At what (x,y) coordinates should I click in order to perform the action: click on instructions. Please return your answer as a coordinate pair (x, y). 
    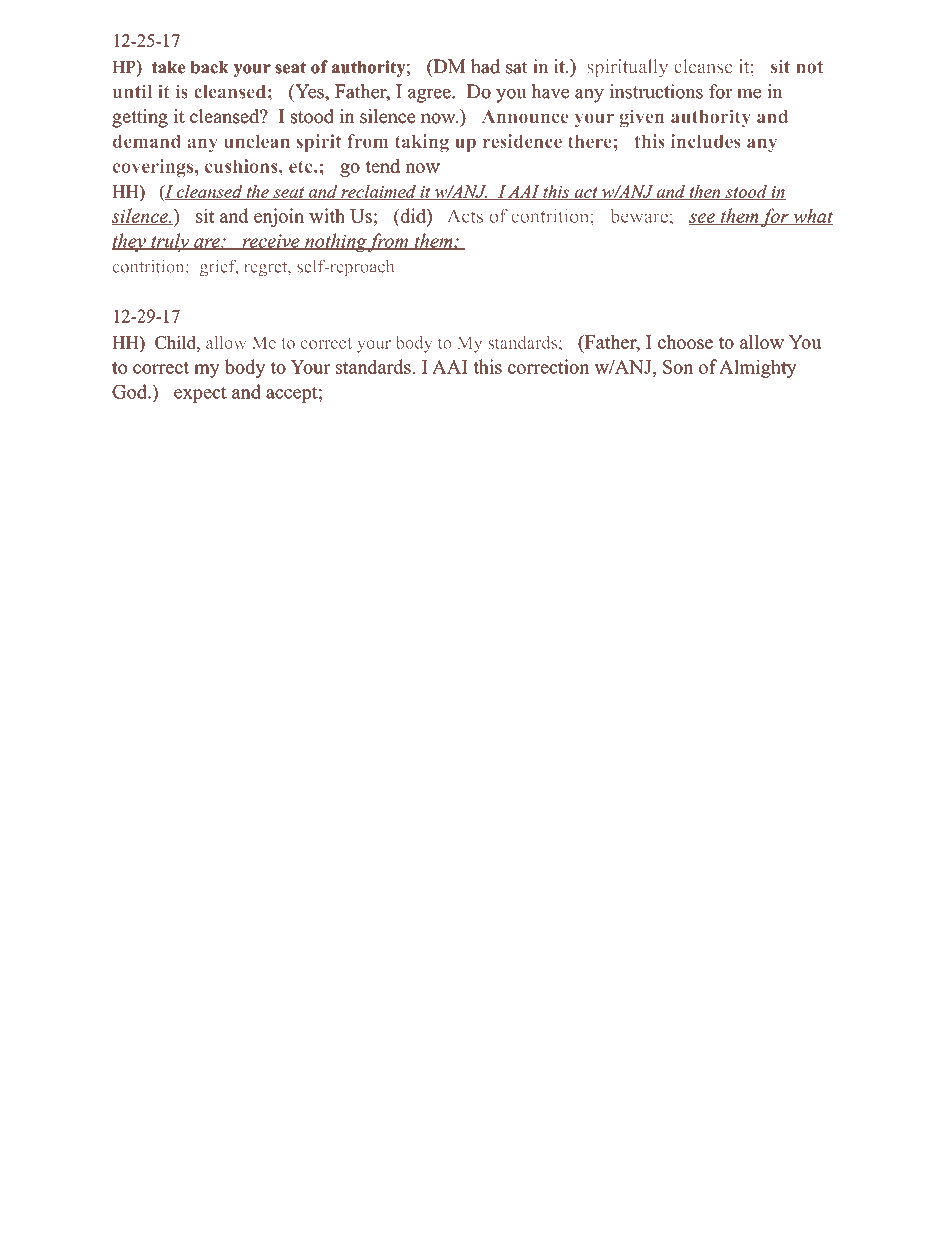
    Looking at the image, I should click on (656, 91).
